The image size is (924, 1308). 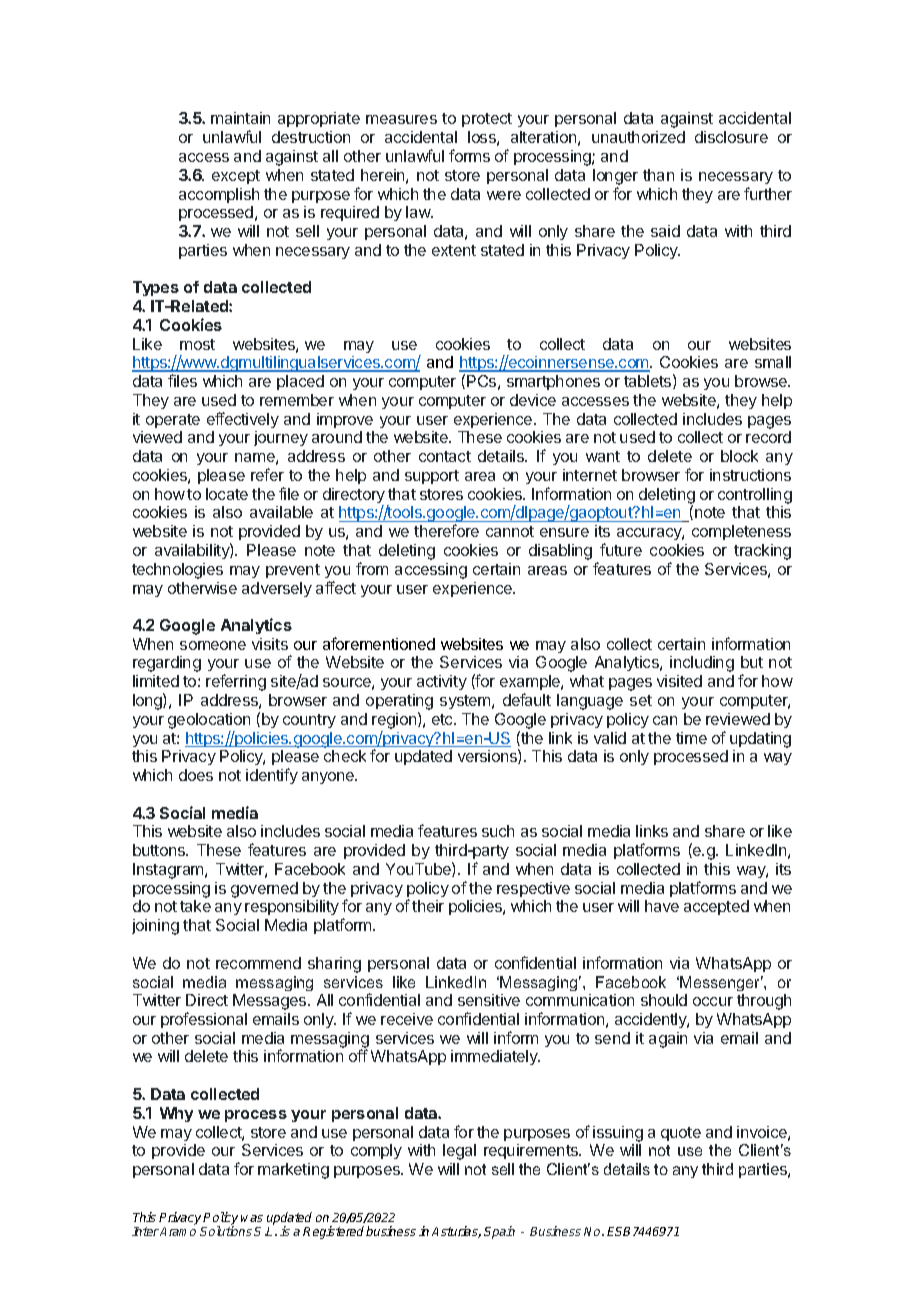 What do you see at coordinates (487, 120) in the page?
I see `protect` at bounding box center [487, 120].
